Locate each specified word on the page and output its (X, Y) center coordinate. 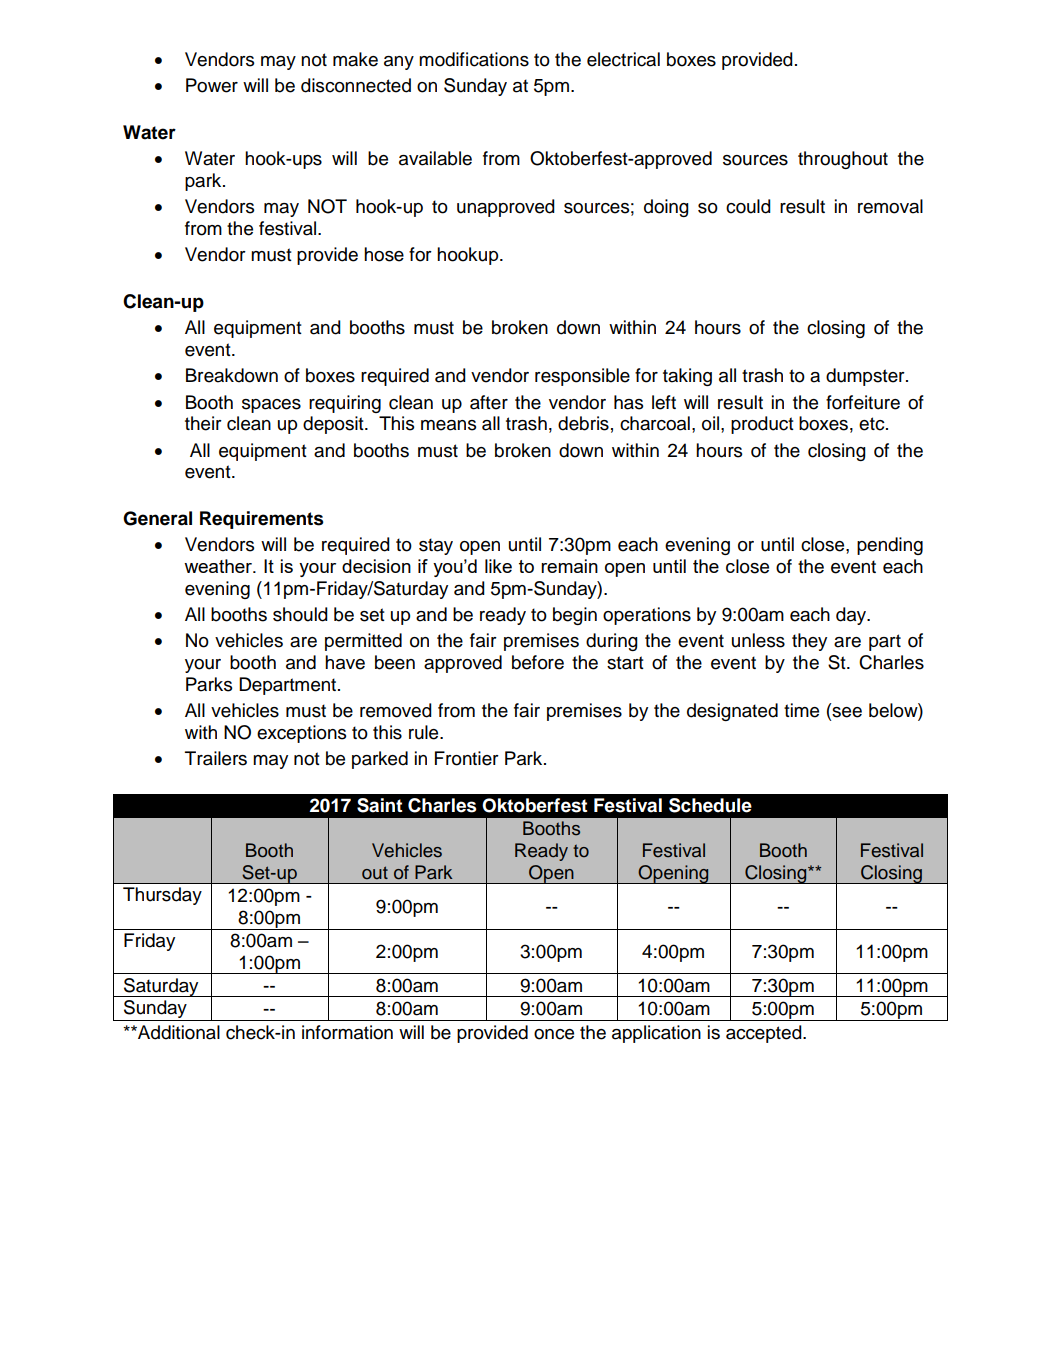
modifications (474, 59)
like (498, 566)
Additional (178, 1032)
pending (890, 546)
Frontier (467, 758)
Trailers (216, 758)
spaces (271, 406)
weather (219, 566)
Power (212, 85)
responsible (582, 377)
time (801, 710)
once (554, 1034)
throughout (843, 160)
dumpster (866, 377)
